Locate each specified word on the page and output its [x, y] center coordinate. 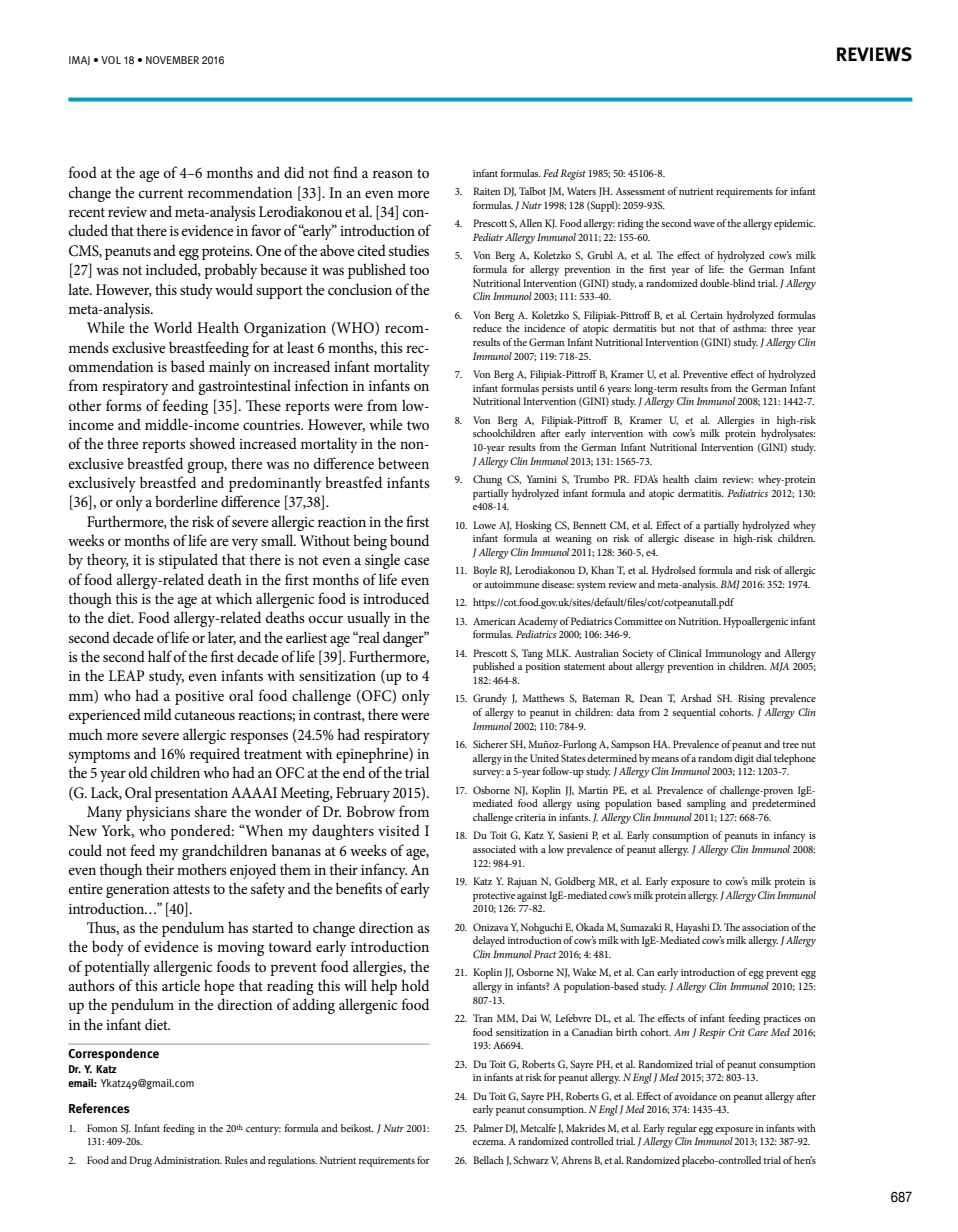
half [161, 656]
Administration [188, 1160]
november [172, 60]
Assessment [640, 191]
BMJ [730, 585]
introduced [396, 598]
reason [393, 174]
